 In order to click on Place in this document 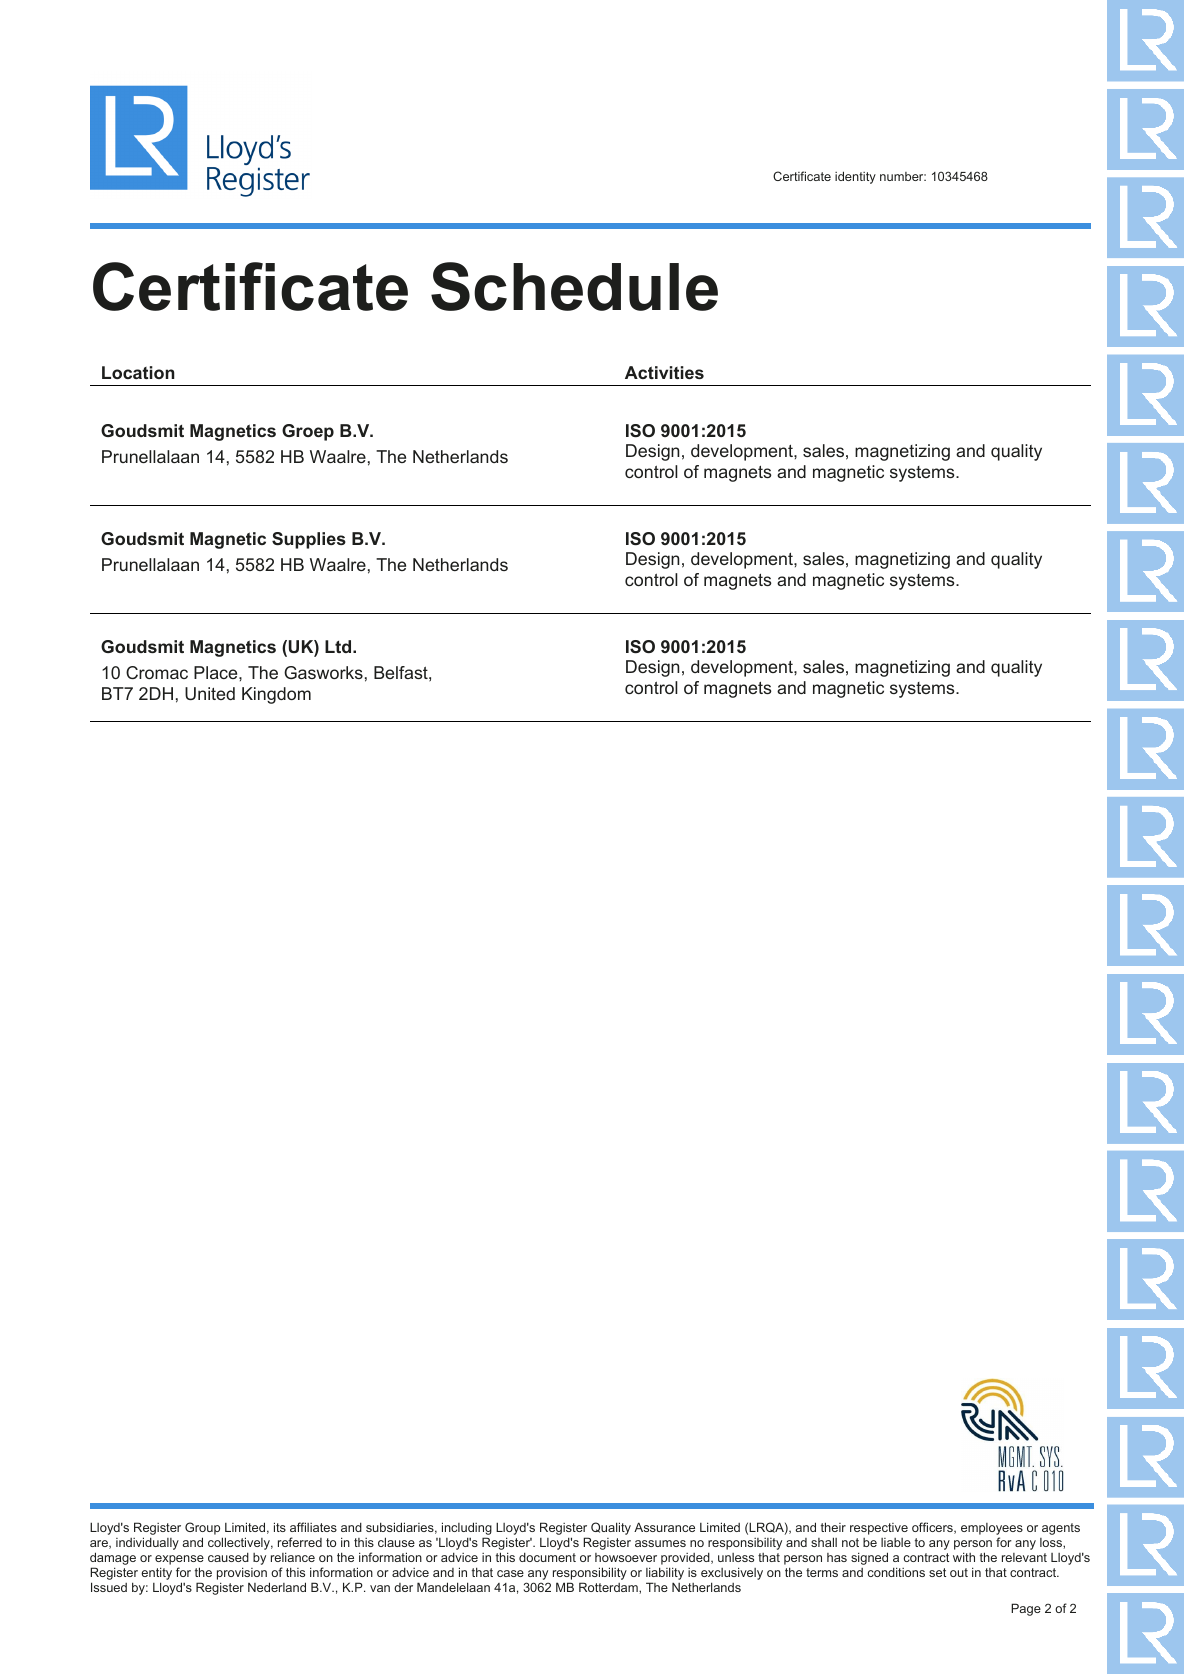, I will do `click(217, 672)`.
